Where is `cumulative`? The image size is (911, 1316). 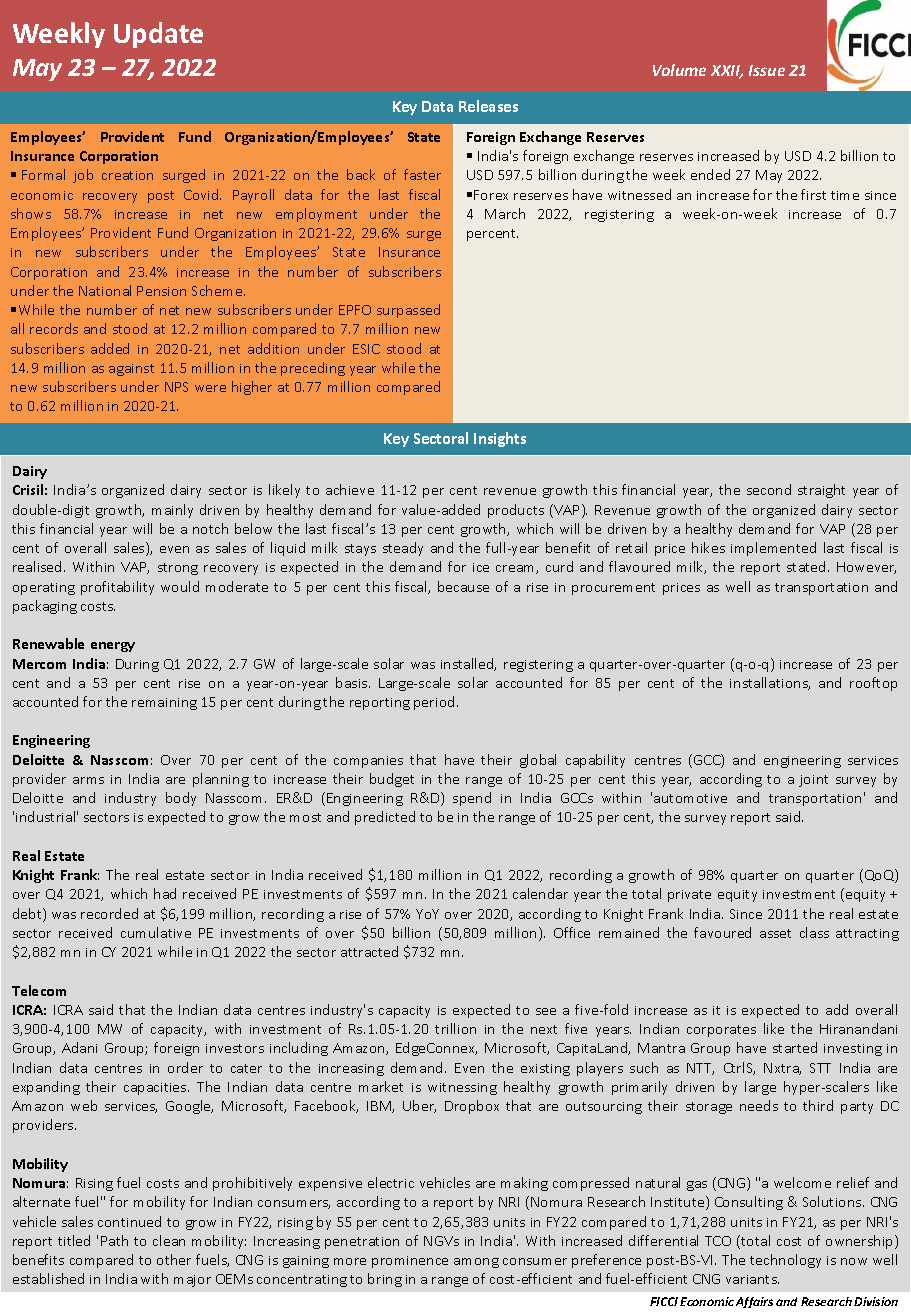
cumulative is located at coordinates (156, 932).
